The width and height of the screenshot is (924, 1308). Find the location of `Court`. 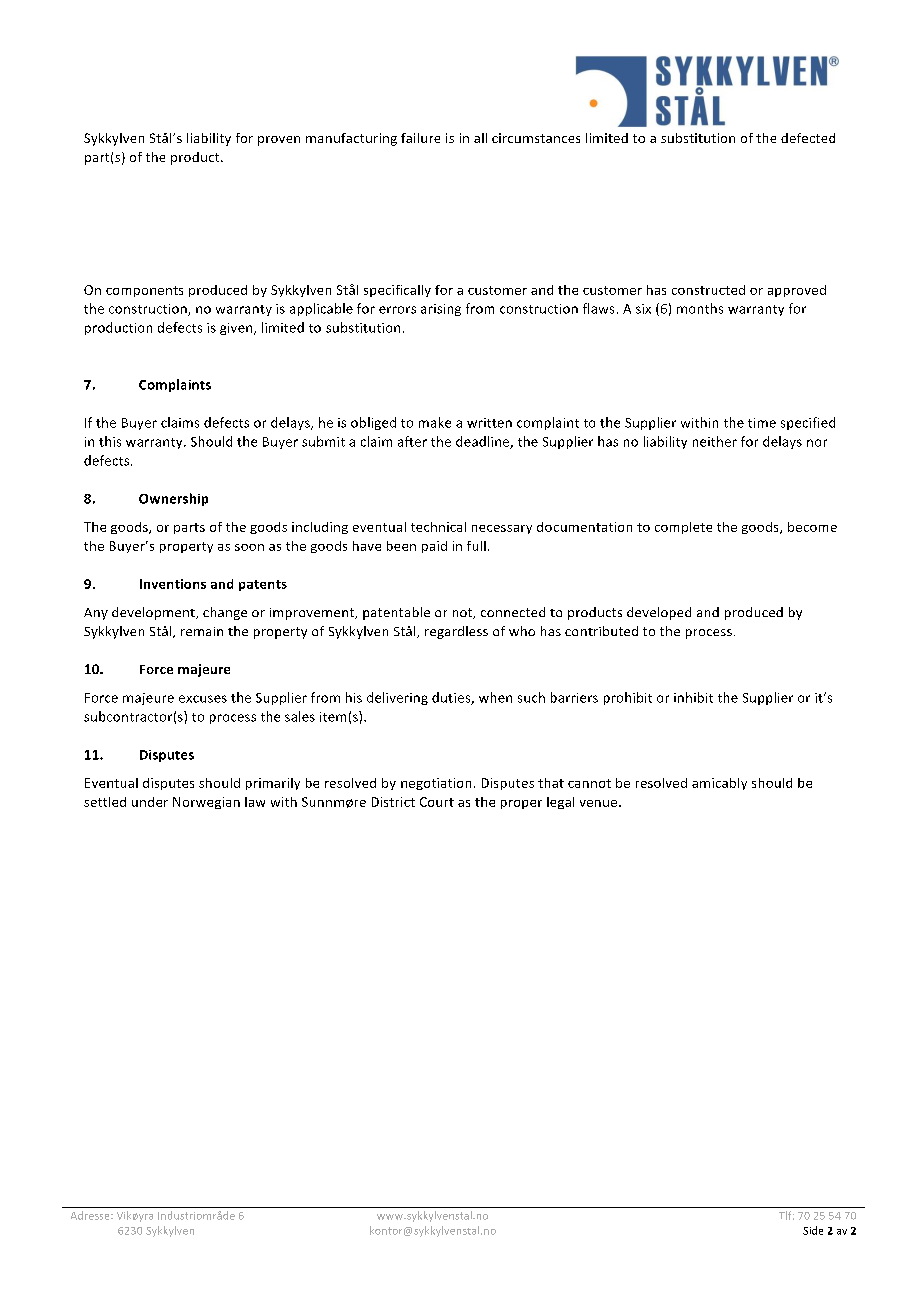

Court is located at coordinates (437, 802).
